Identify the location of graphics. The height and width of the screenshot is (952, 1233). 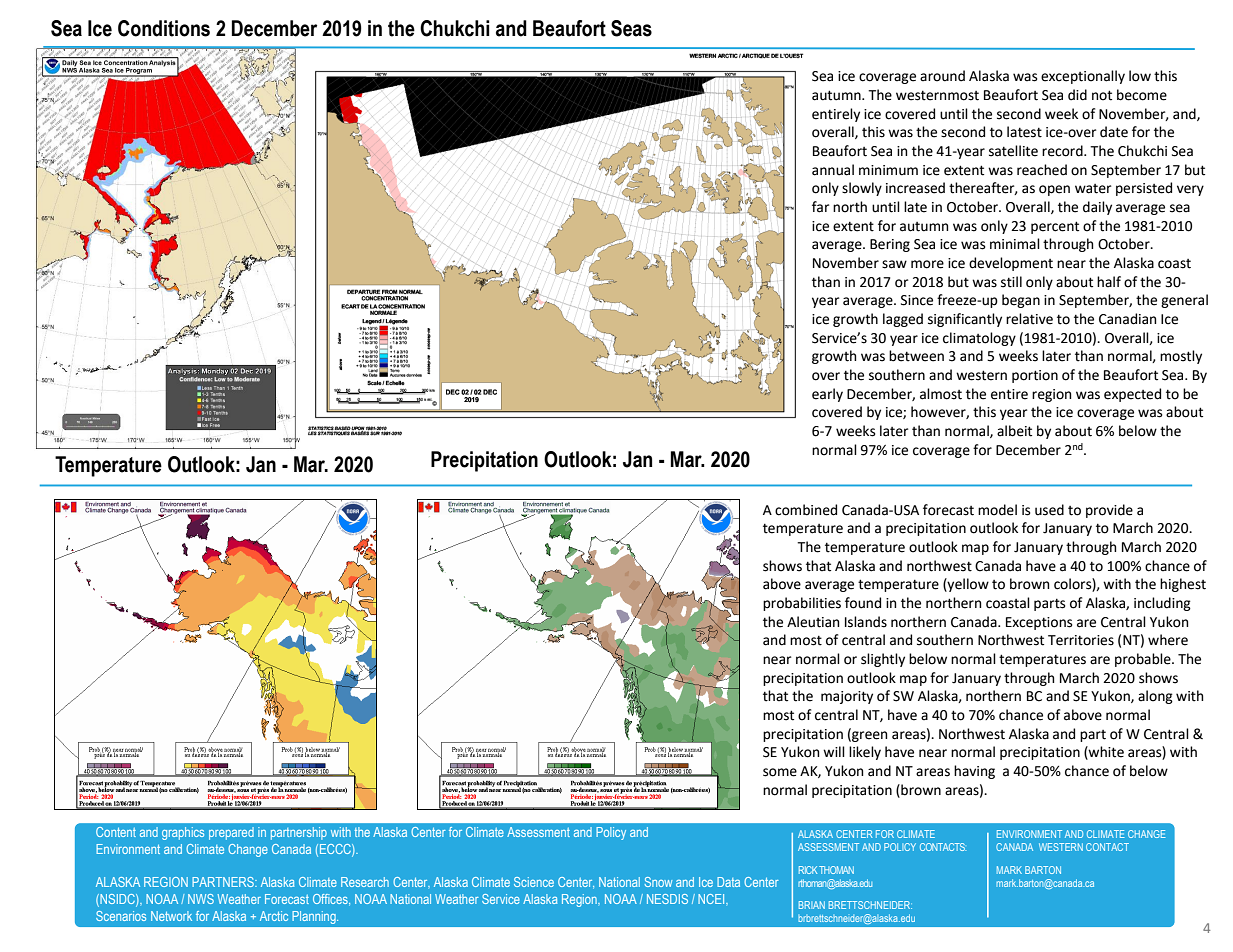
(183, 833).
